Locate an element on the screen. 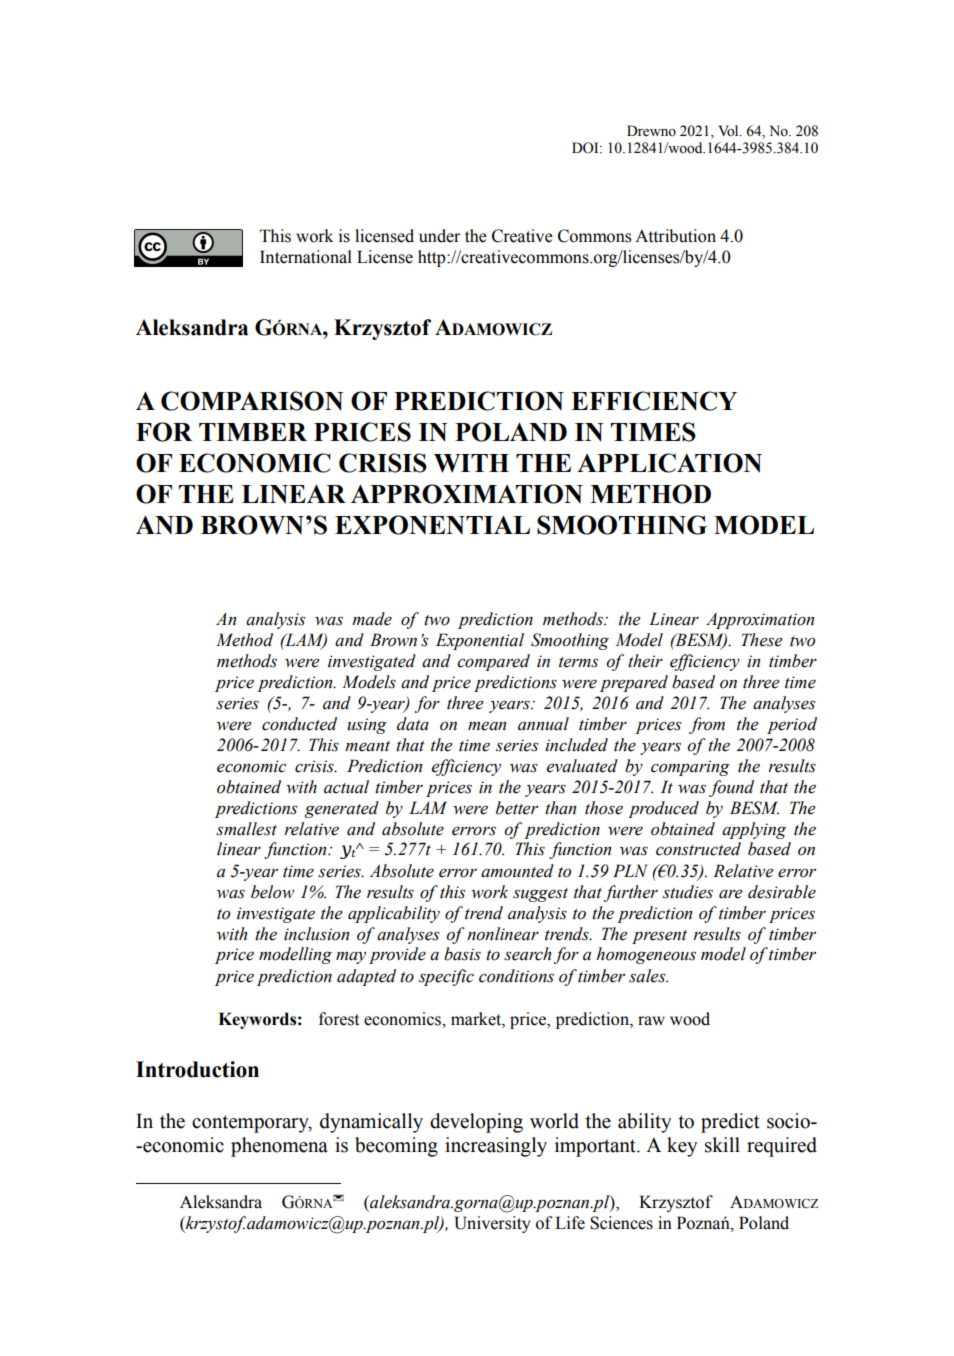  University is located at coordinates (492, 1224).
